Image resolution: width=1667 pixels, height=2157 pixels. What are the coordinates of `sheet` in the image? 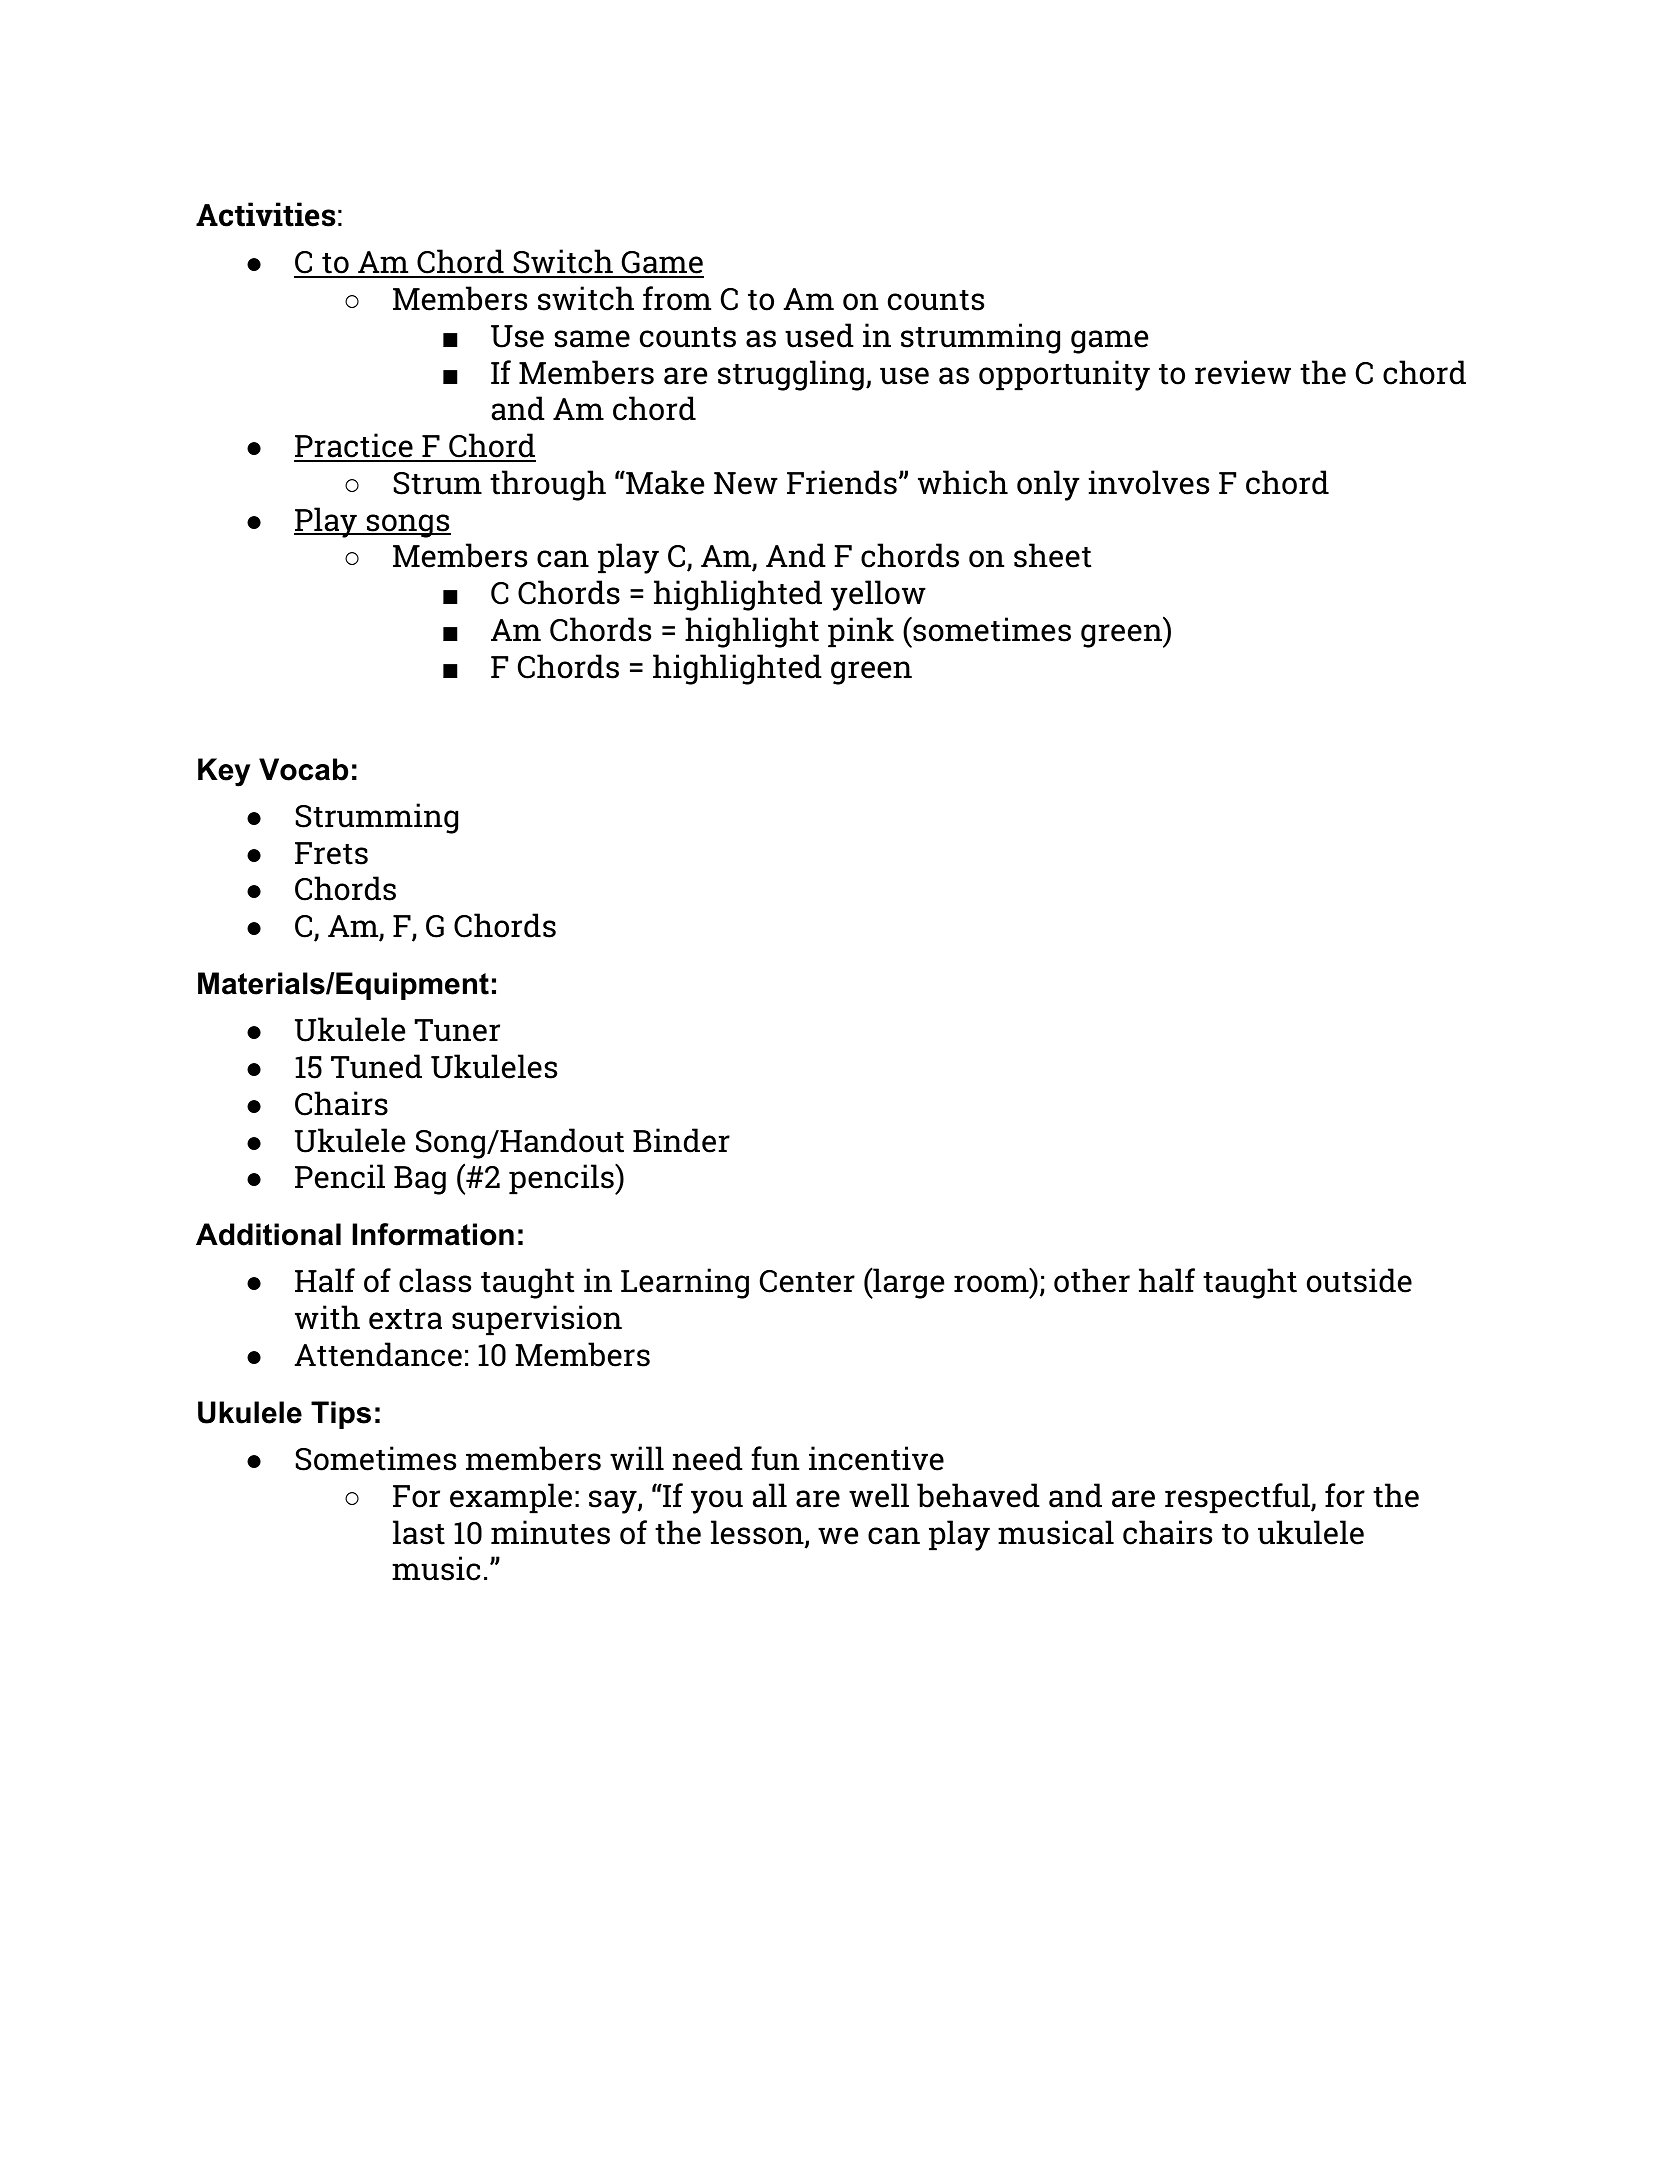 It's located at (1052, 555).
